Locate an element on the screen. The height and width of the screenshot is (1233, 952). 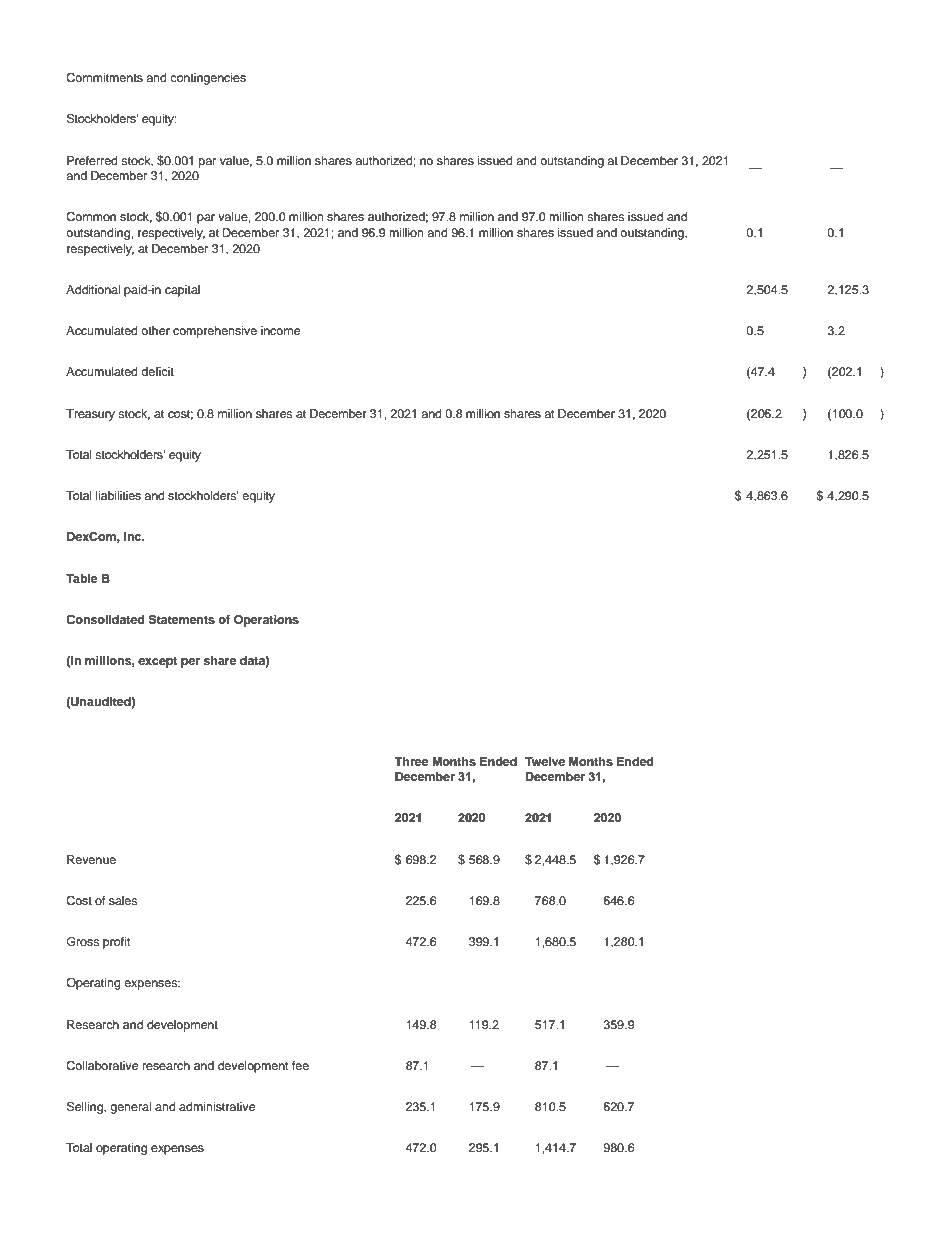
Twelve is located at coordinates (545, 761).
